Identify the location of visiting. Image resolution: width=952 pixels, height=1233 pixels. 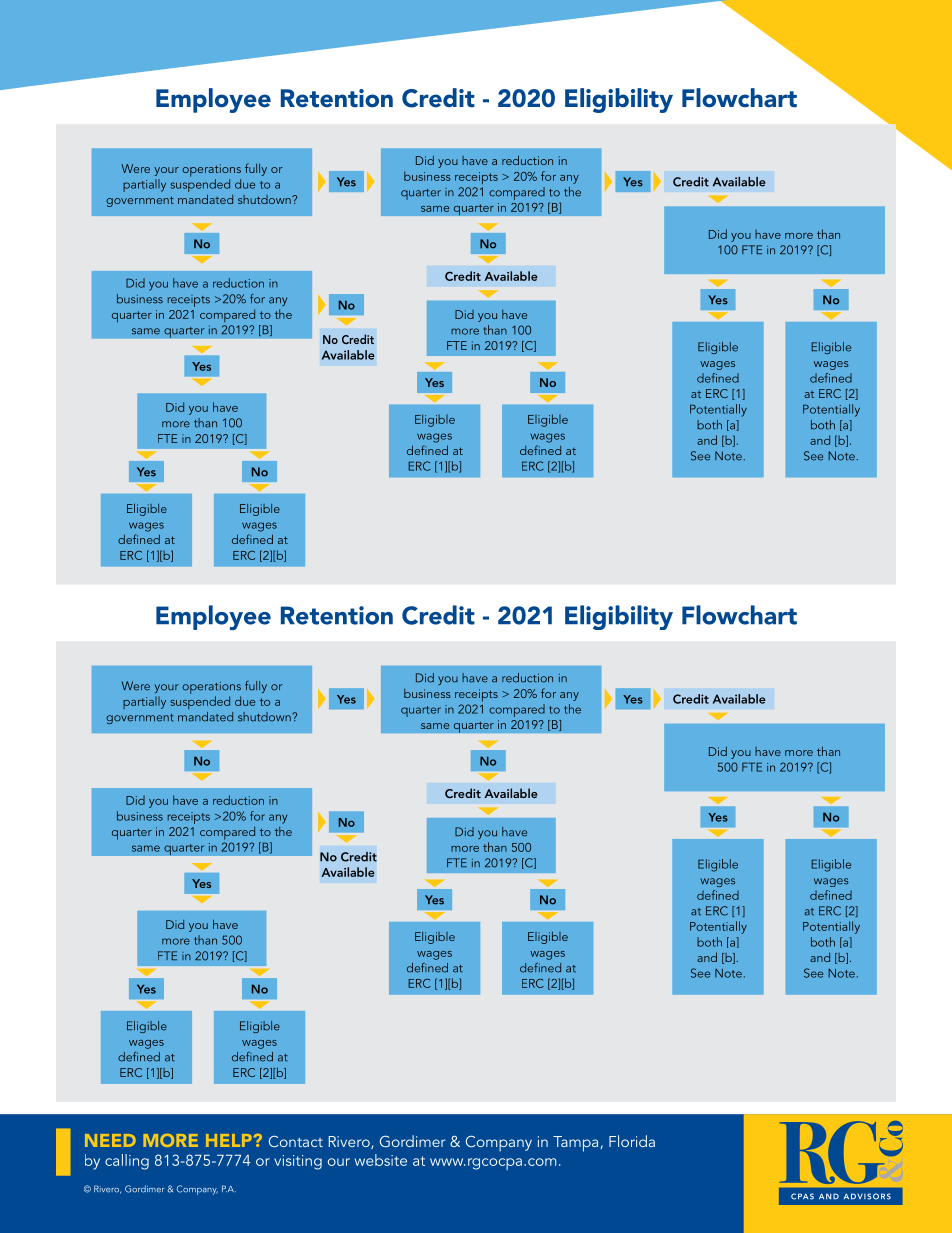
(298, 1162).
